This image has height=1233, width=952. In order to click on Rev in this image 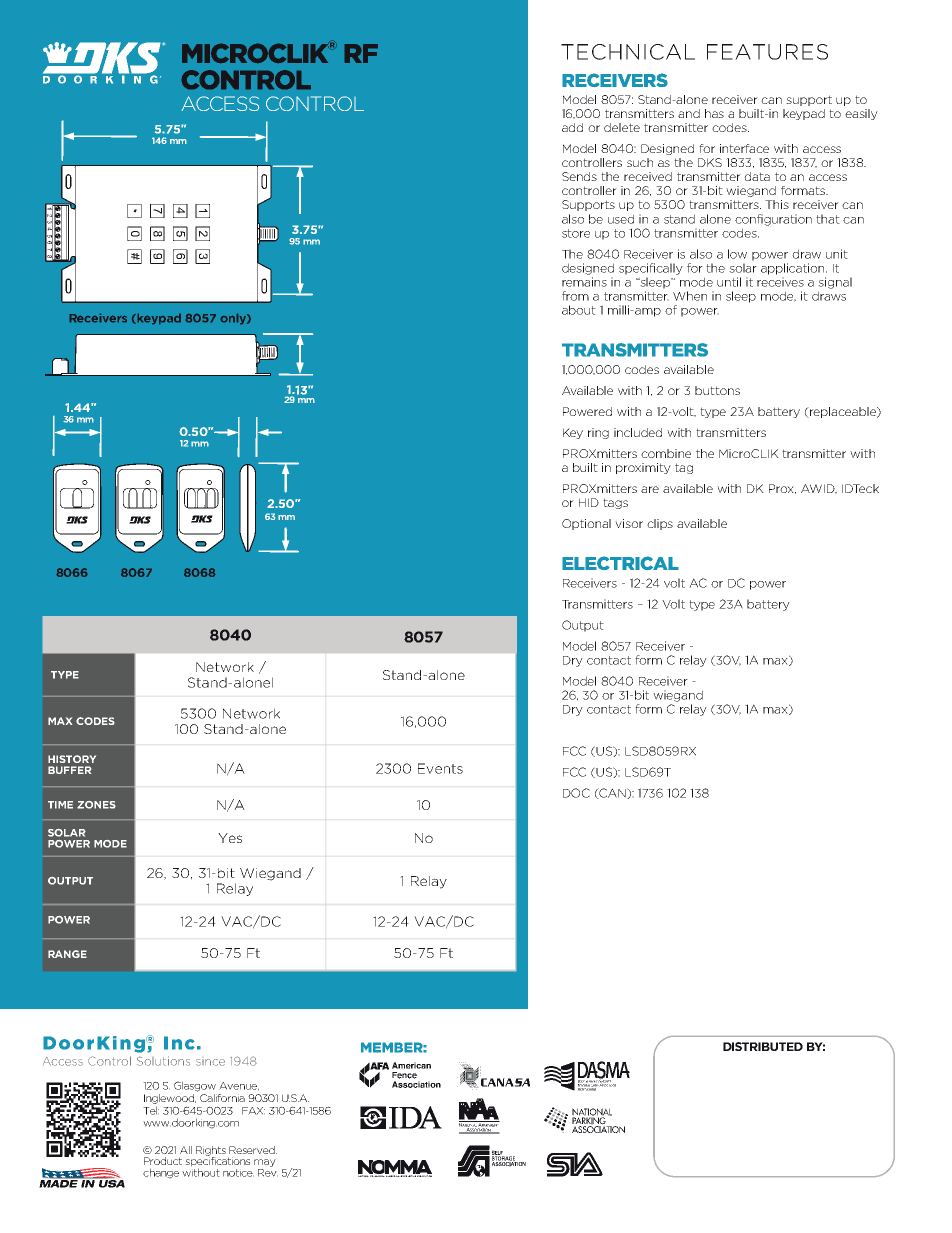, I will do `click(268, 1171)`.
